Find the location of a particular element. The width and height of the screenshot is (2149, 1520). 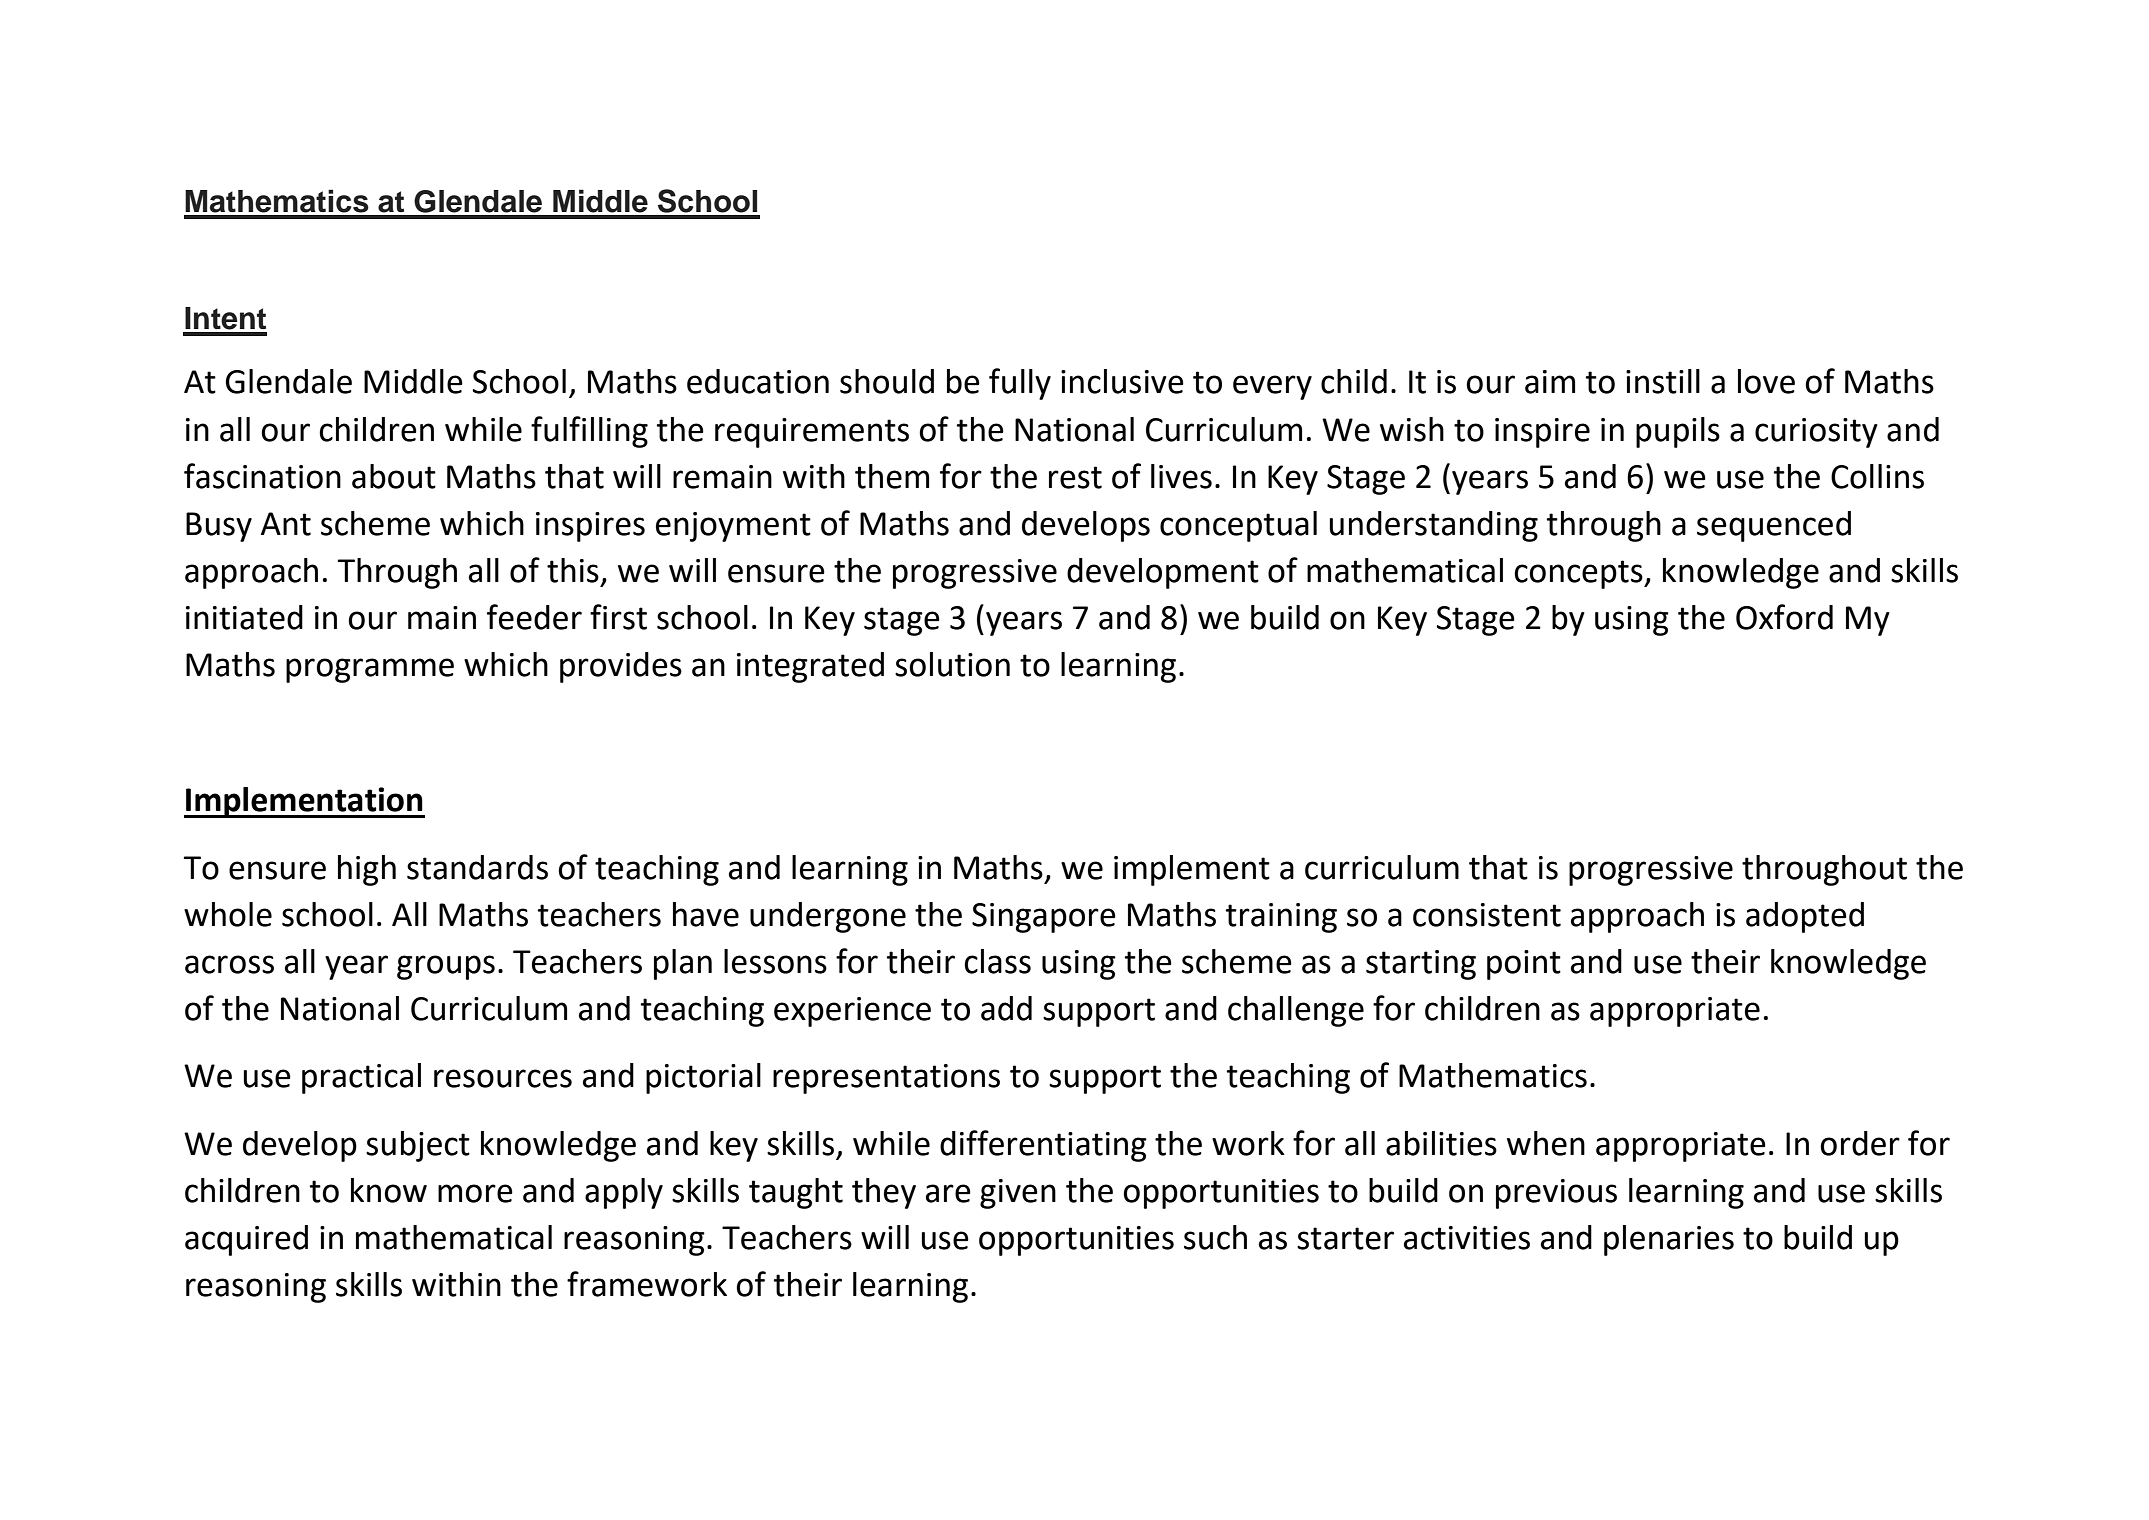

given is located at coordinates (1018, 1194).
